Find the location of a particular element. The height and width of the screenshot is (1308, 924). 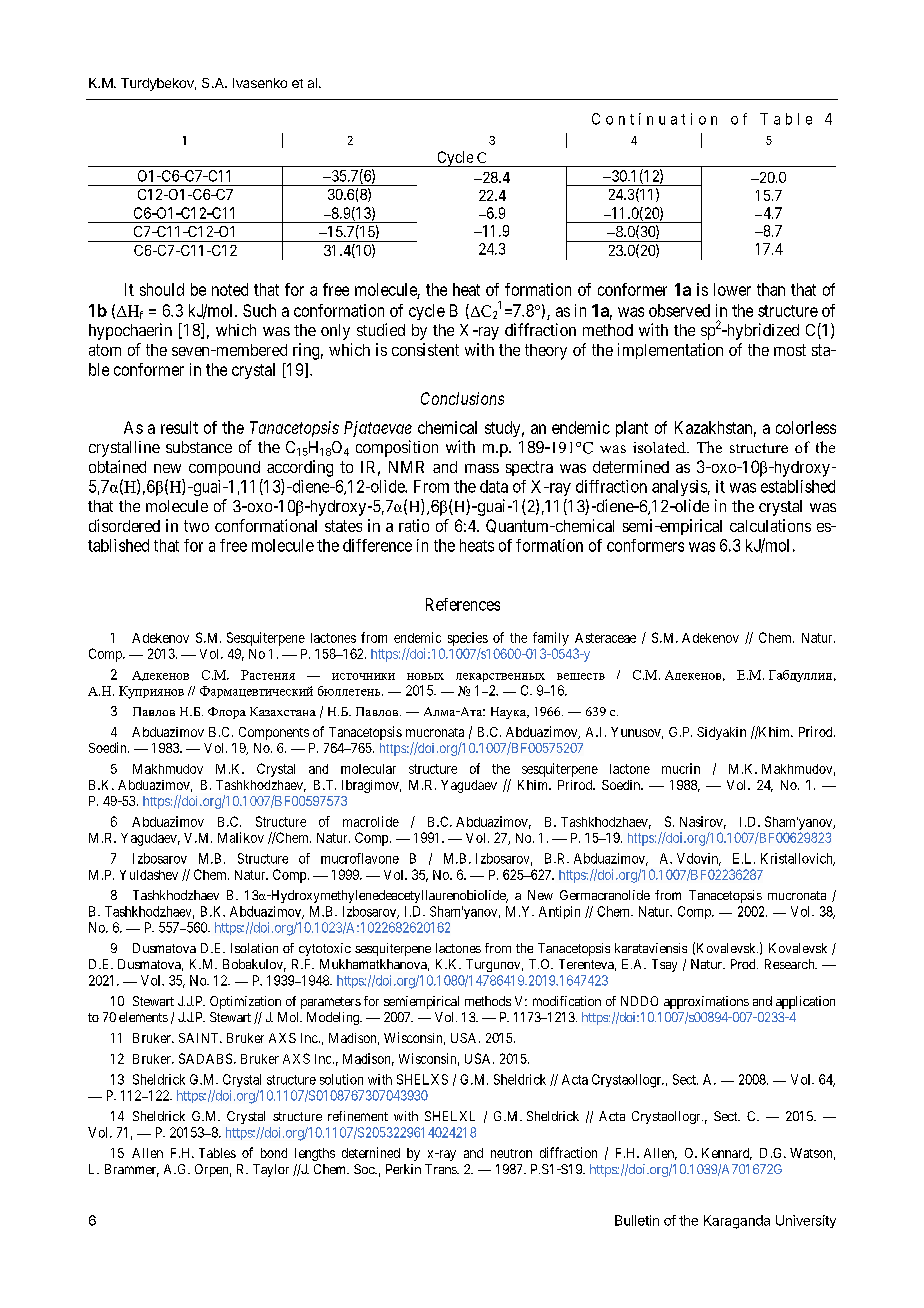

lower is located at coordinates (732, 289).
